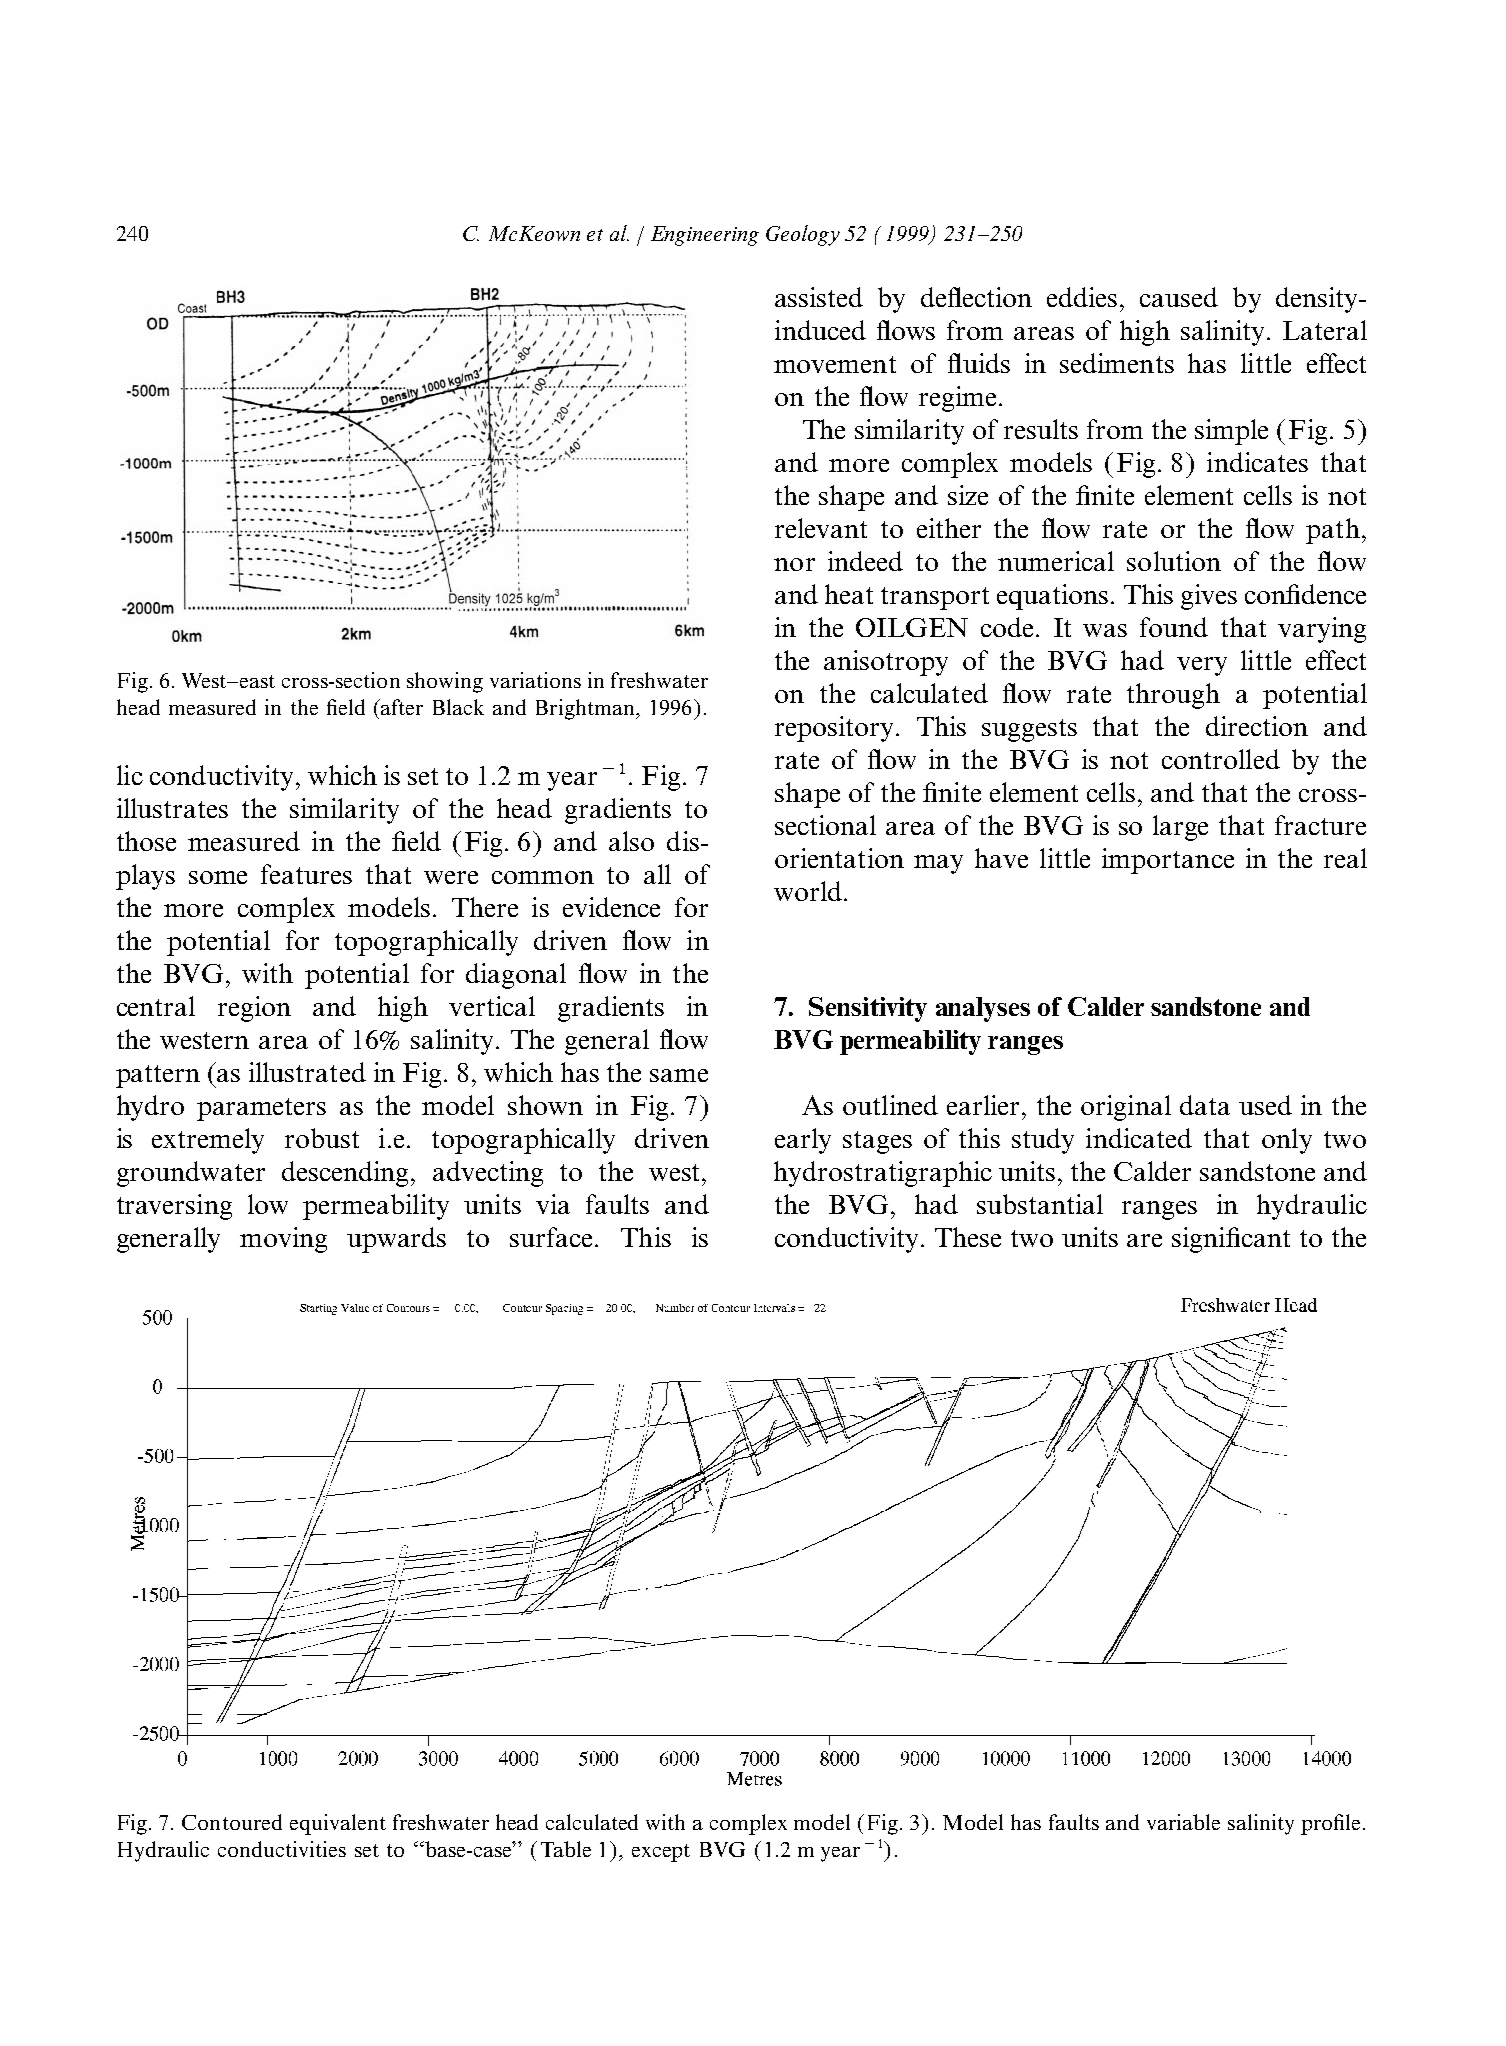 Image resolution: width=1506 pixels, height=2046 pixels. What do you see at coordinates (819, 297) in the document?
I see `assisted` at bounding box center [819, 297].
